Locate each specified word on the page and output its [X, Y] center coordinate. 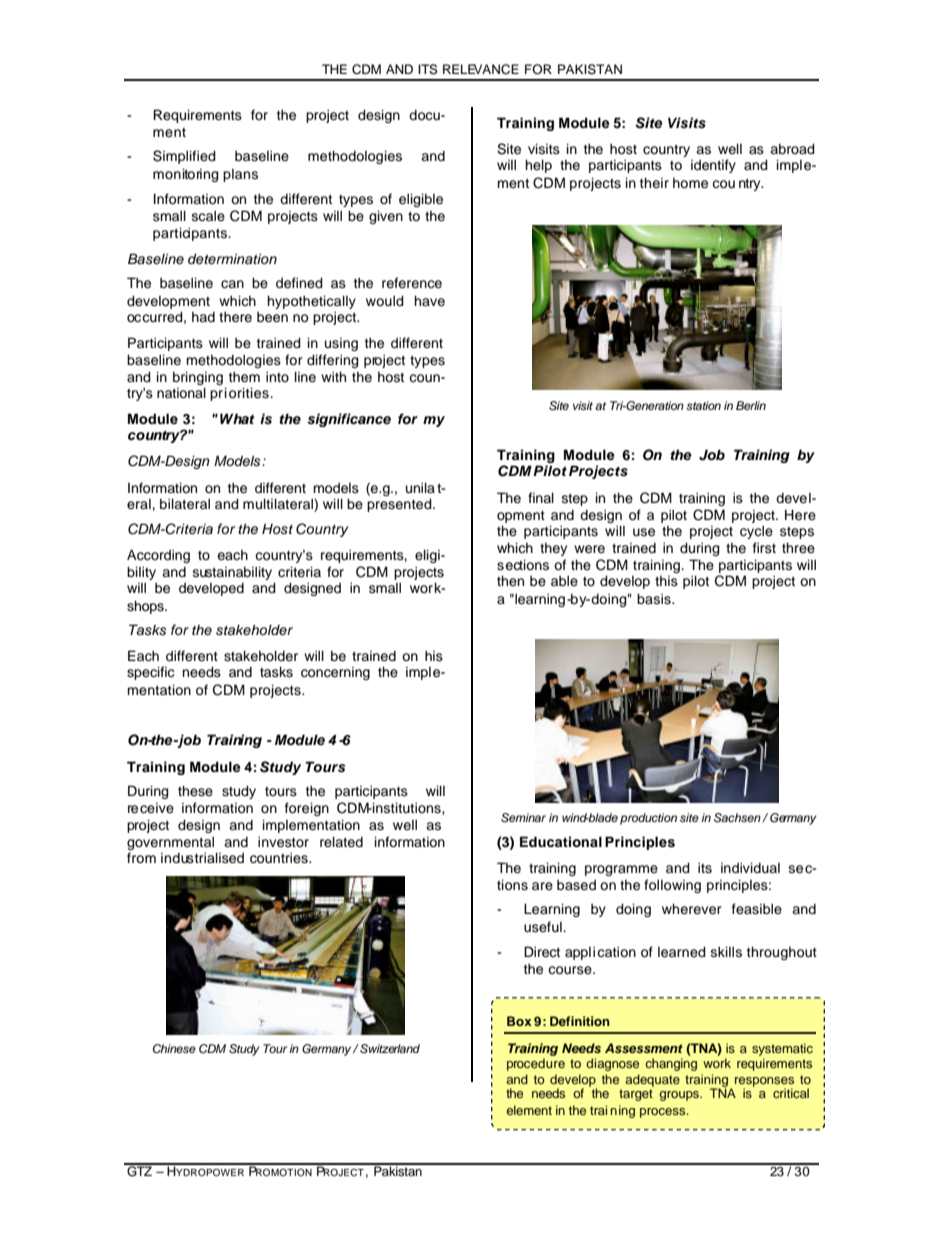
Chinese [174, 1049]
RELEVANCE [481, 69]
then [510, 580]
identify [713, 166]
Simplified [184, 157]
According [158, 556]
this [666, 581]
